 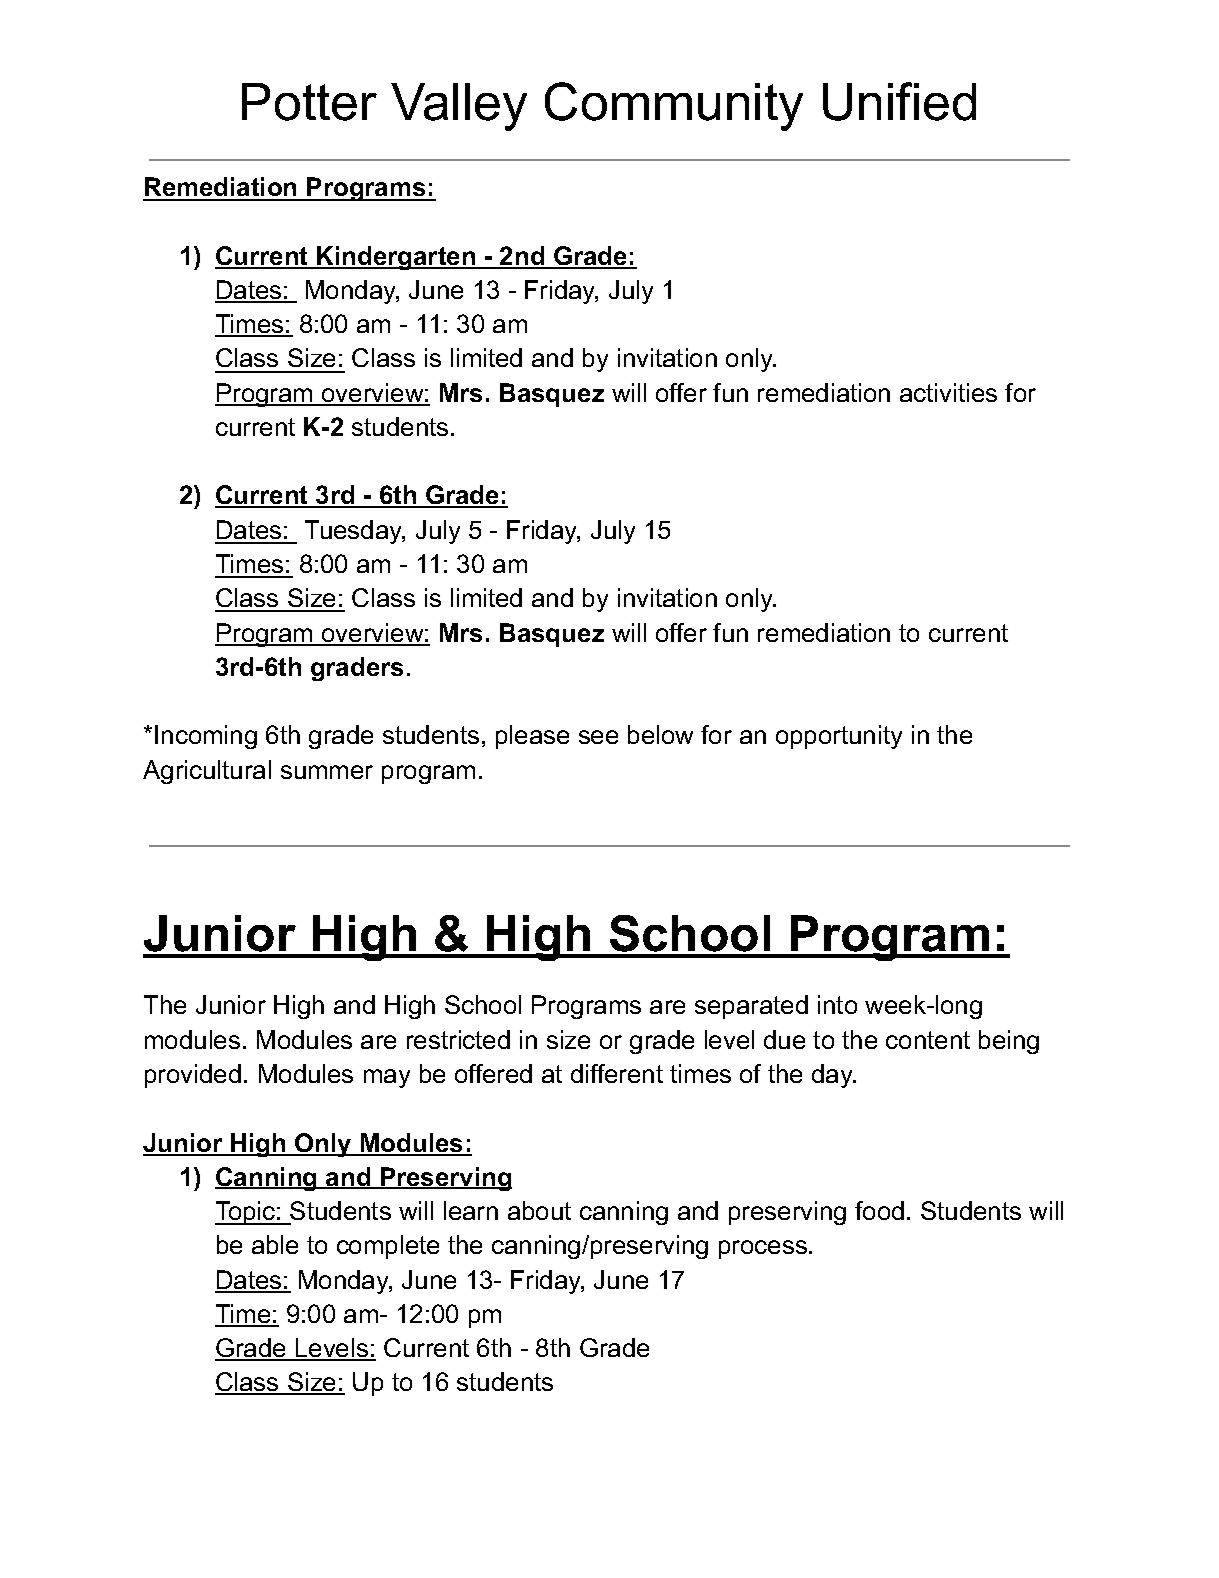 What do you see at coordinates (396, 258) in the screenshot?
I see `Kindergarten` at bounding box center [396, 258].
